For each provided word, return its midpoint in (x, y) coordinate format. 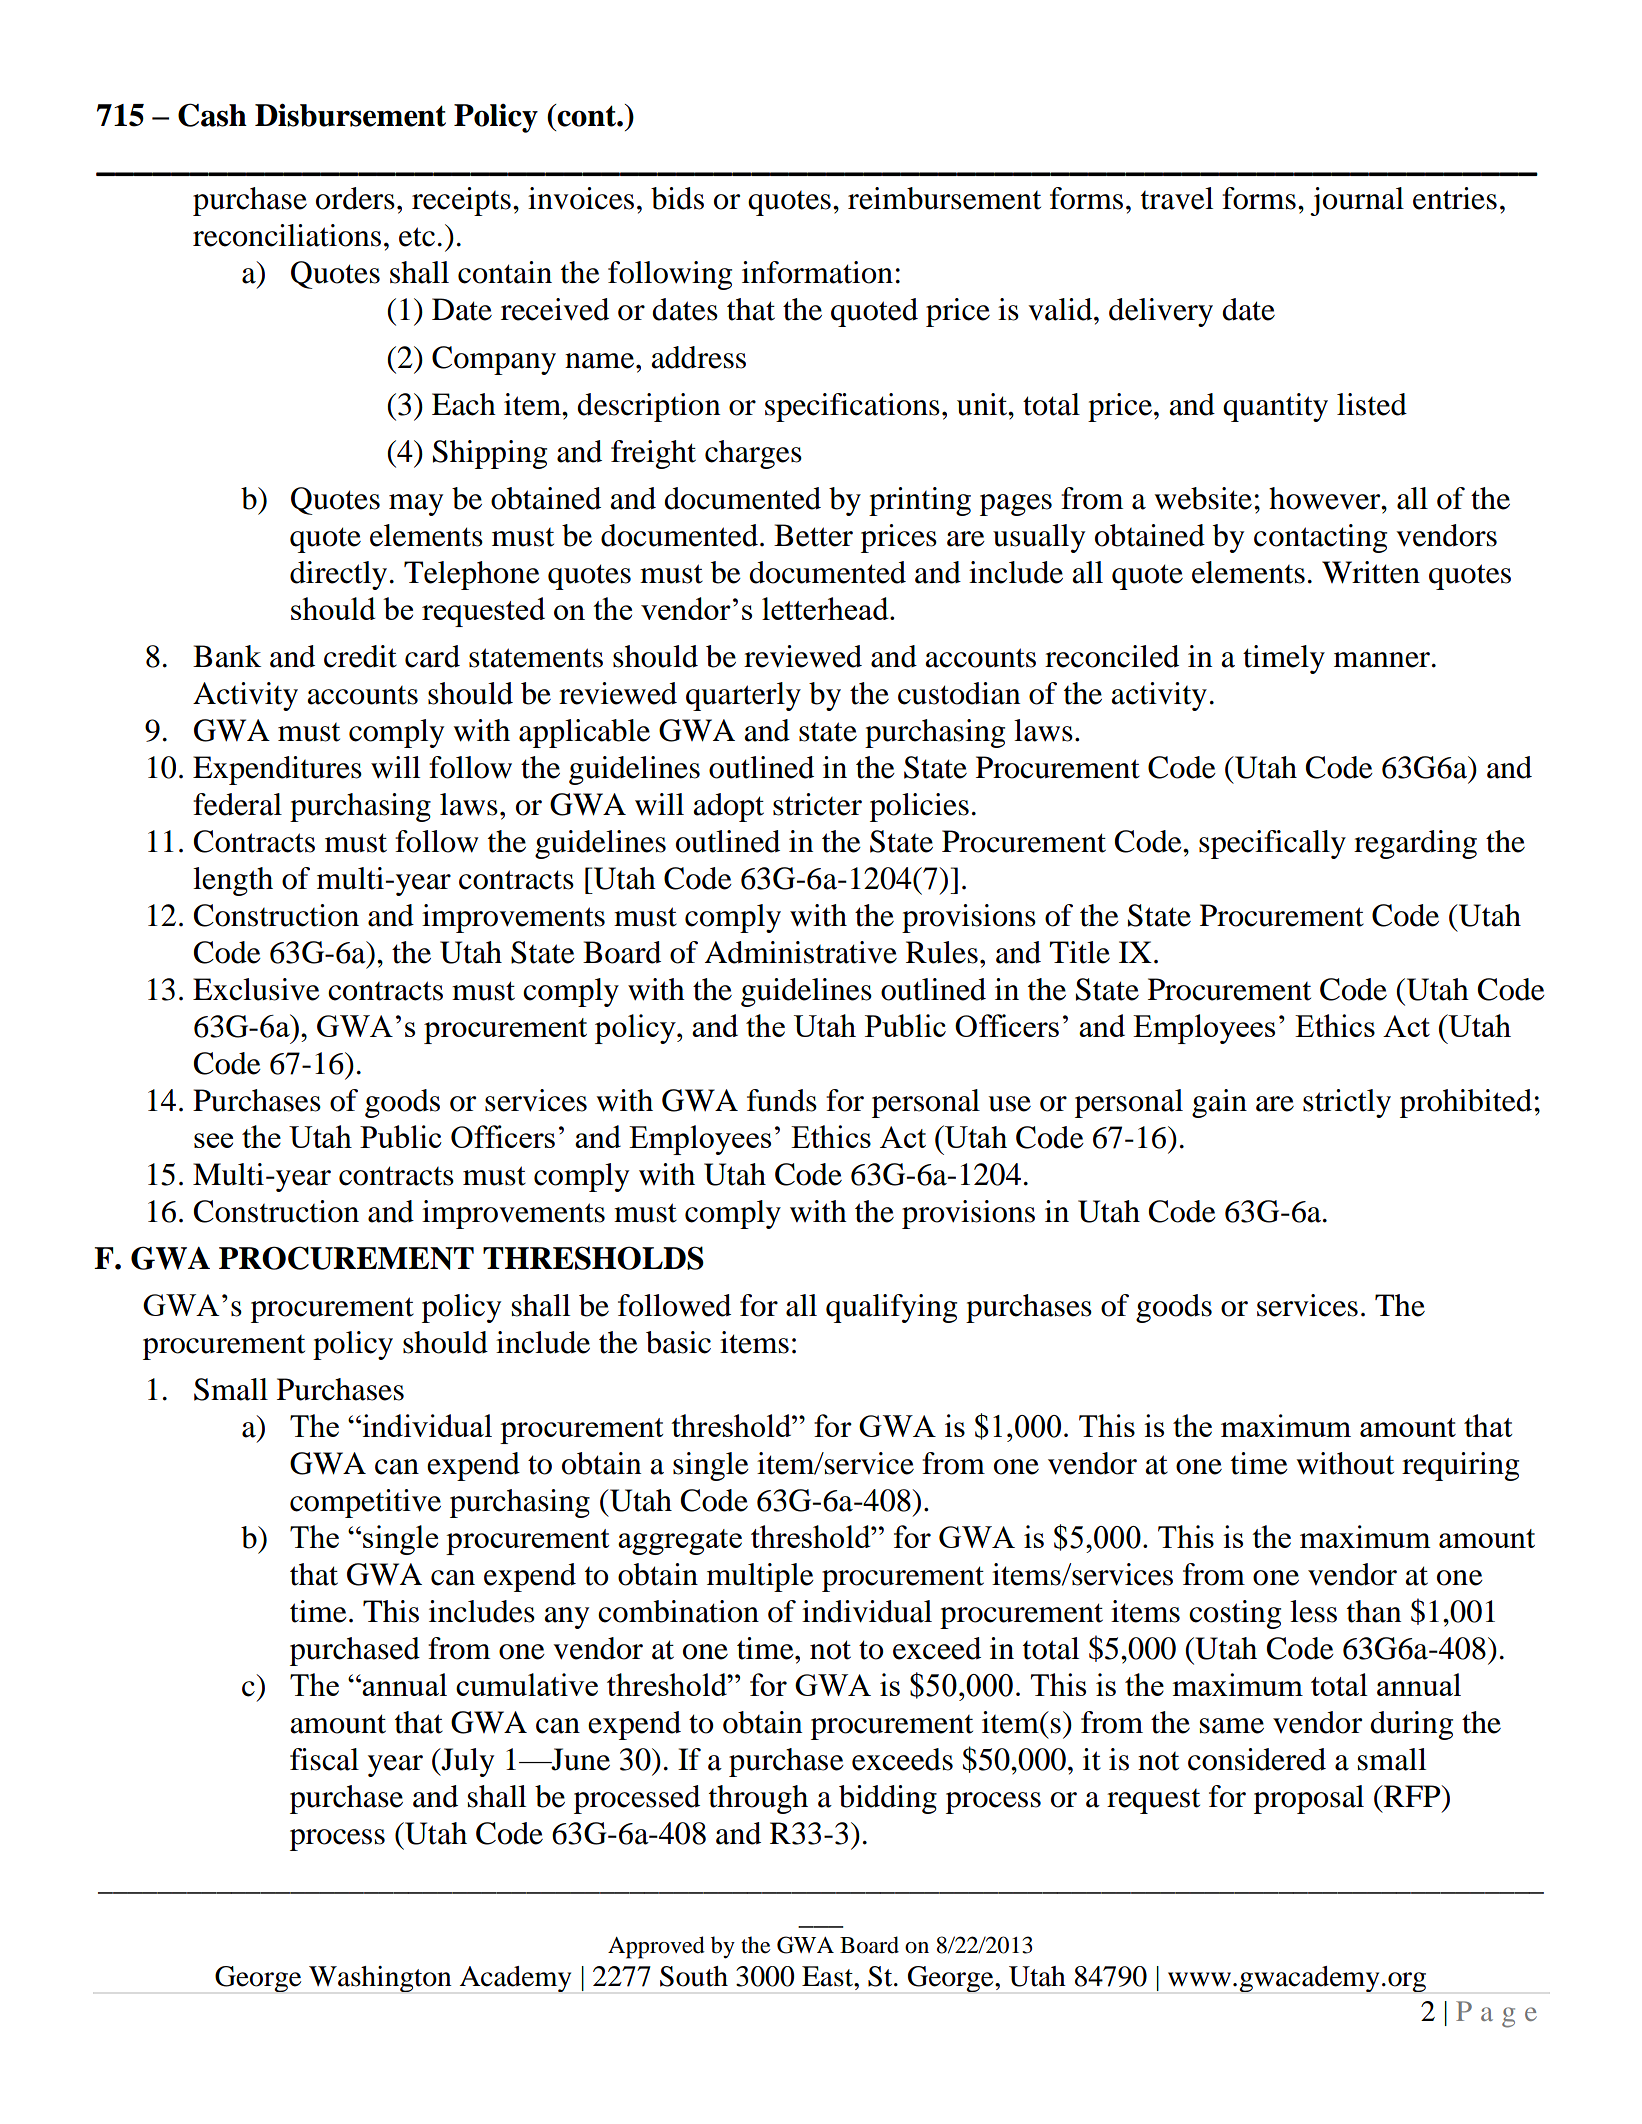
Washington (380, 1979)
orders (355, 198)
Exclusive (256, 989)
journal (1357, 201)
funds (782, 1100)
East (828, 1976)
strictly (1347, 1103)
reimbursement (944, 198)
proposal (1309, 1799)
